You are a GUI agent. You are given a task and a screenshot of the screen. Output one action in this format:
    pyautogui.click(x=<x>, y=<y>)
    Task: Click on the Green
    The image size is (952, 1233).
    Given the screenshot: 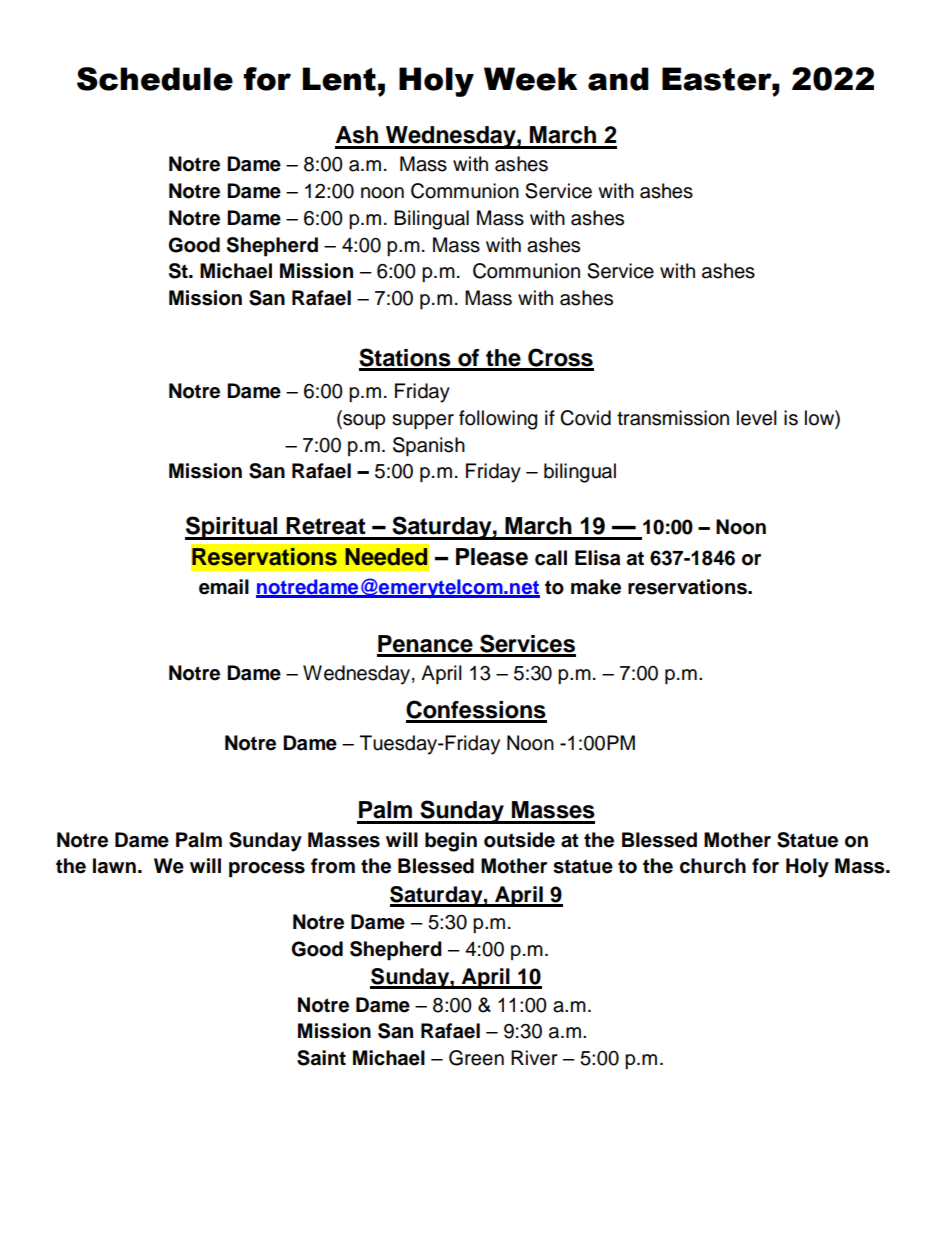 What is the action you would take?
    pyautogui.click(x=476, y=1058)
